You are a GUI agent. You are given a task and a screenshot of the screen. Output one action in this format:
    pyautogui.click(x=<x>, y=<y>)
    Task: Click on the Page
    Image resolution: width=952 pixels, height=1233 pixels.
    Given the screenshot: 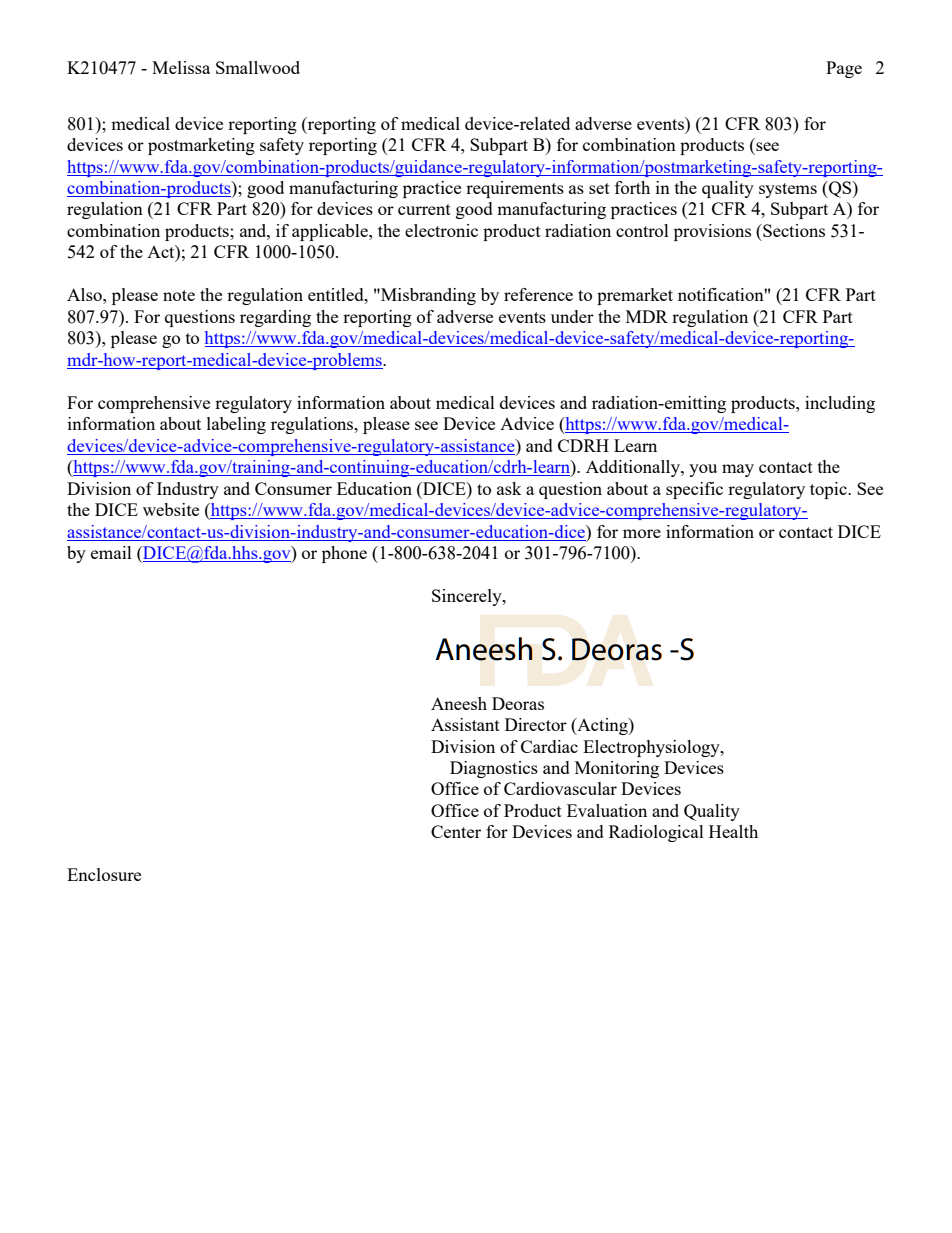 What is the action you would take?
    pyautogui.click(x=844, y=69)
